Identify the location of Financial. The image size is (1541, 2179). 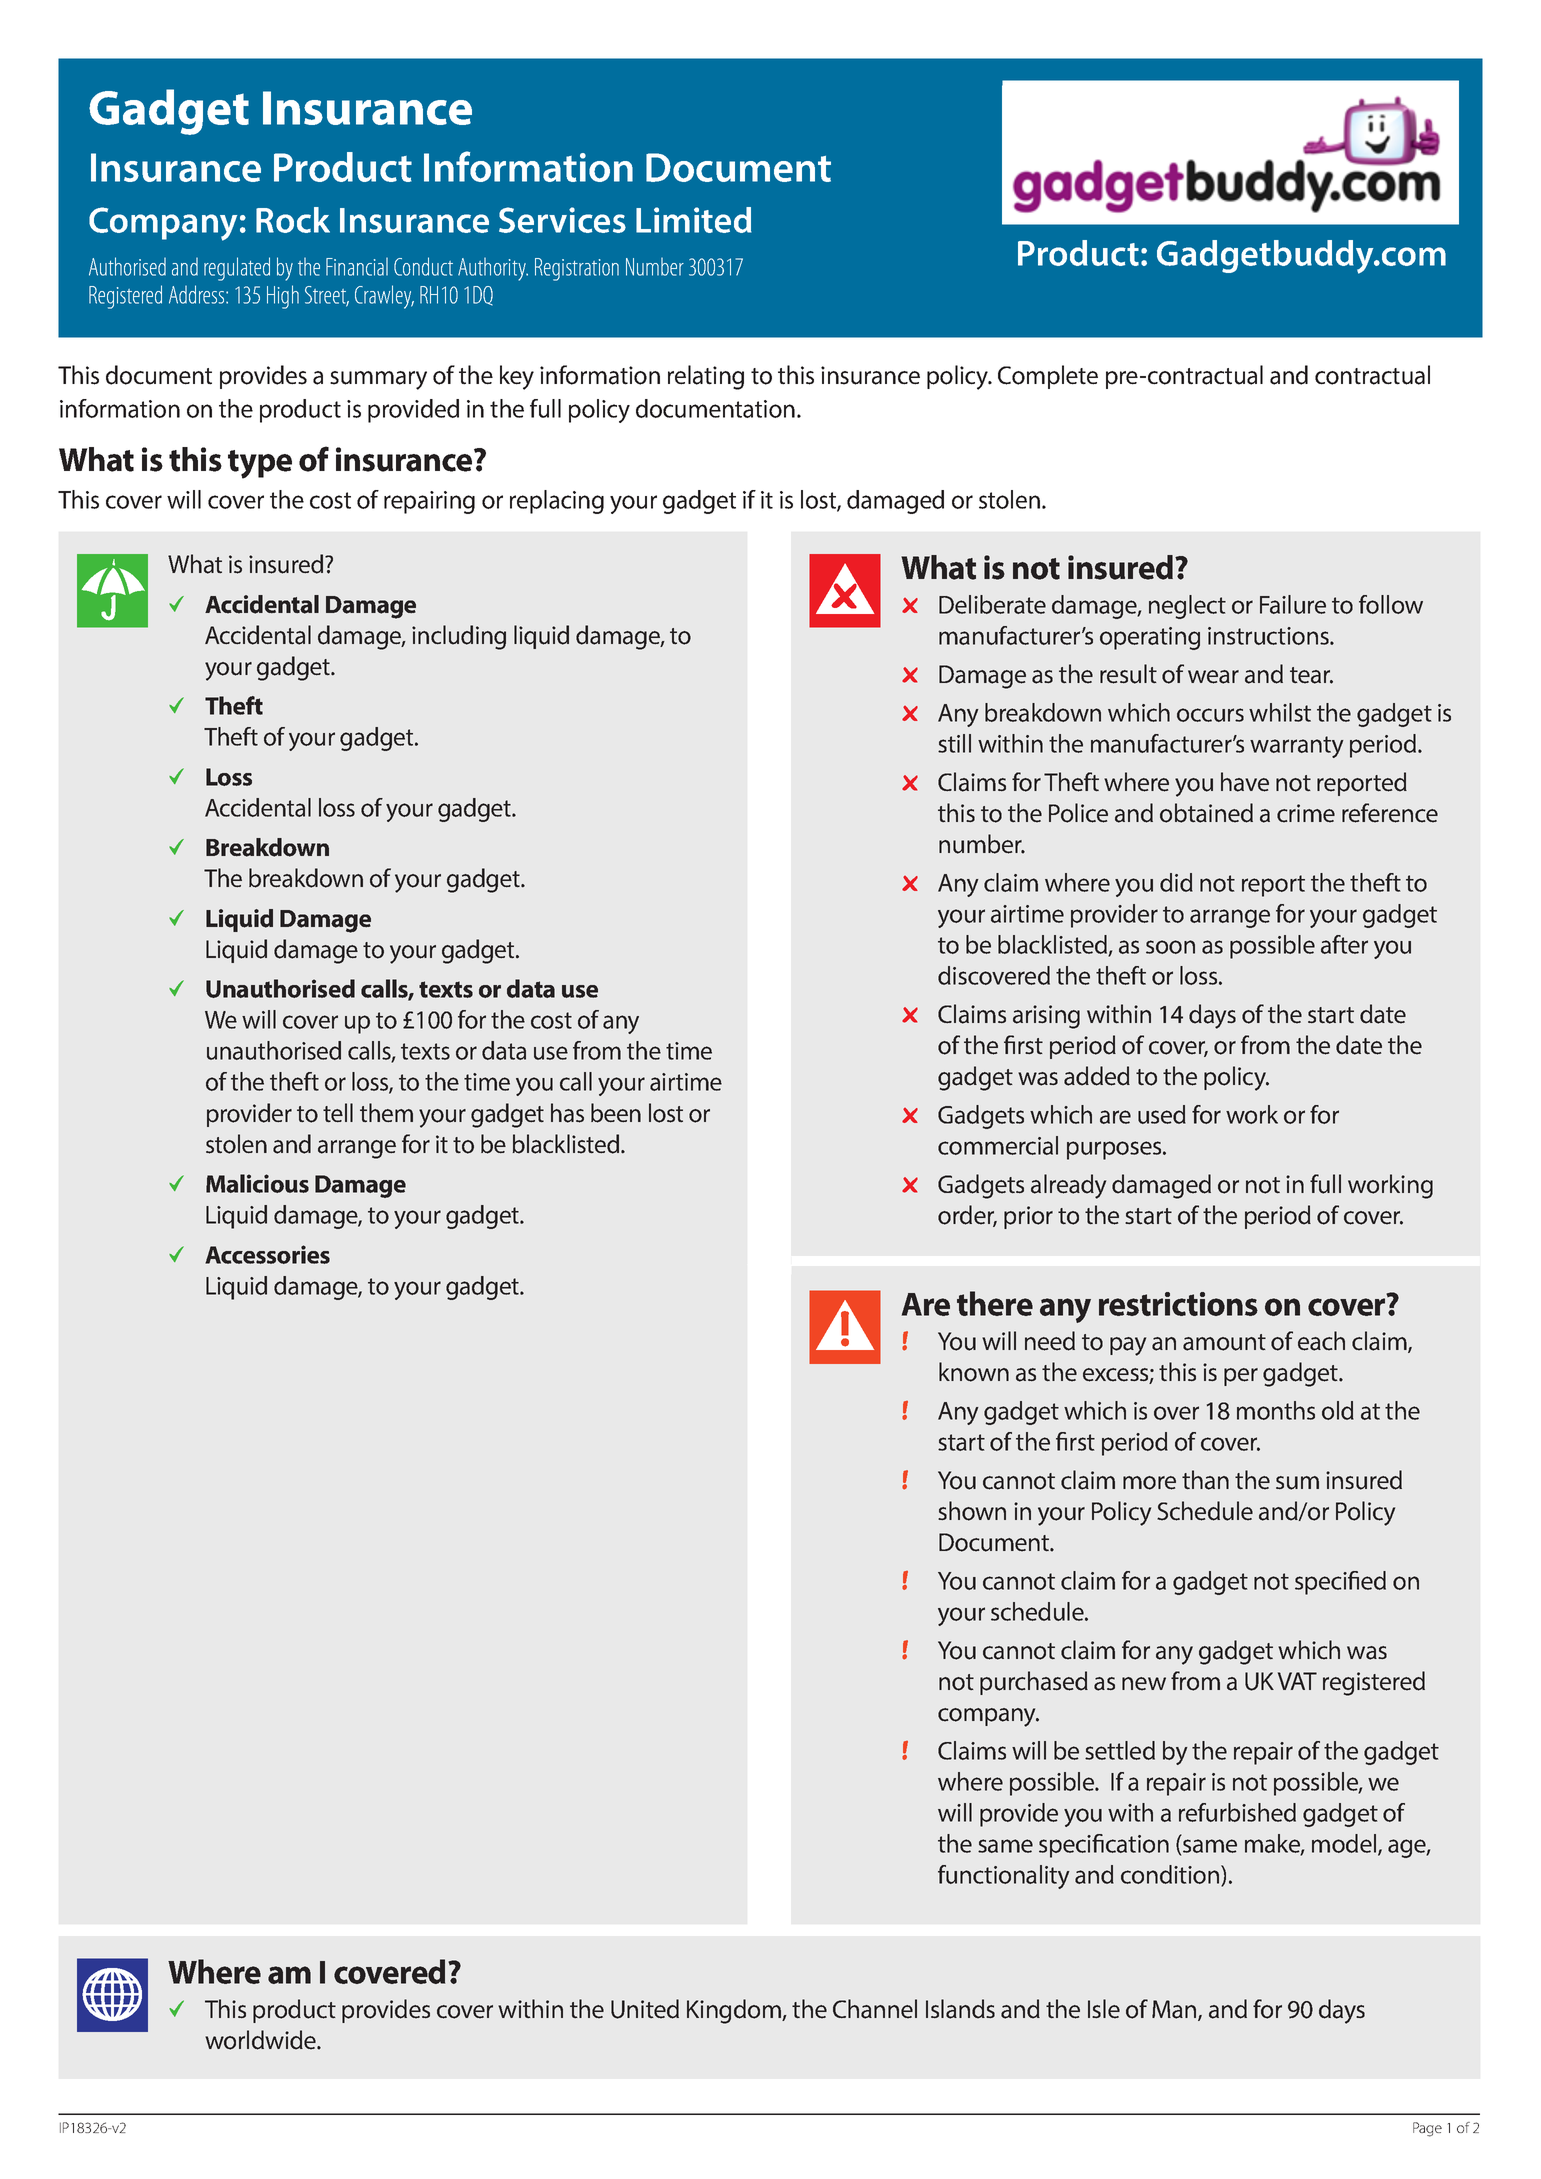
(357, 267).
